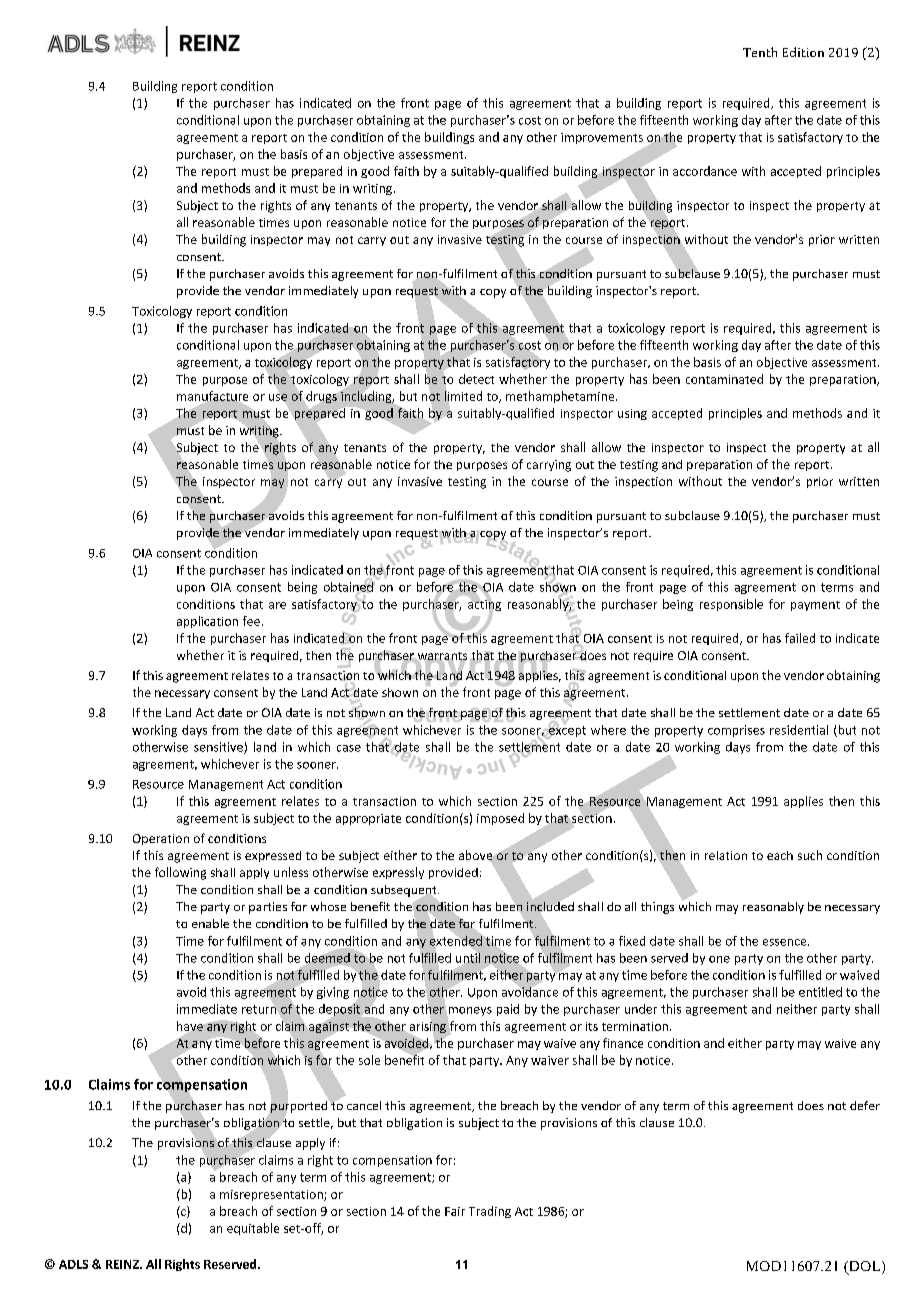 This image has width=924, height=1308. What do you see at coordinates (820, 992) in the image?
I see `entitled` at bounding box center [820, 992].
